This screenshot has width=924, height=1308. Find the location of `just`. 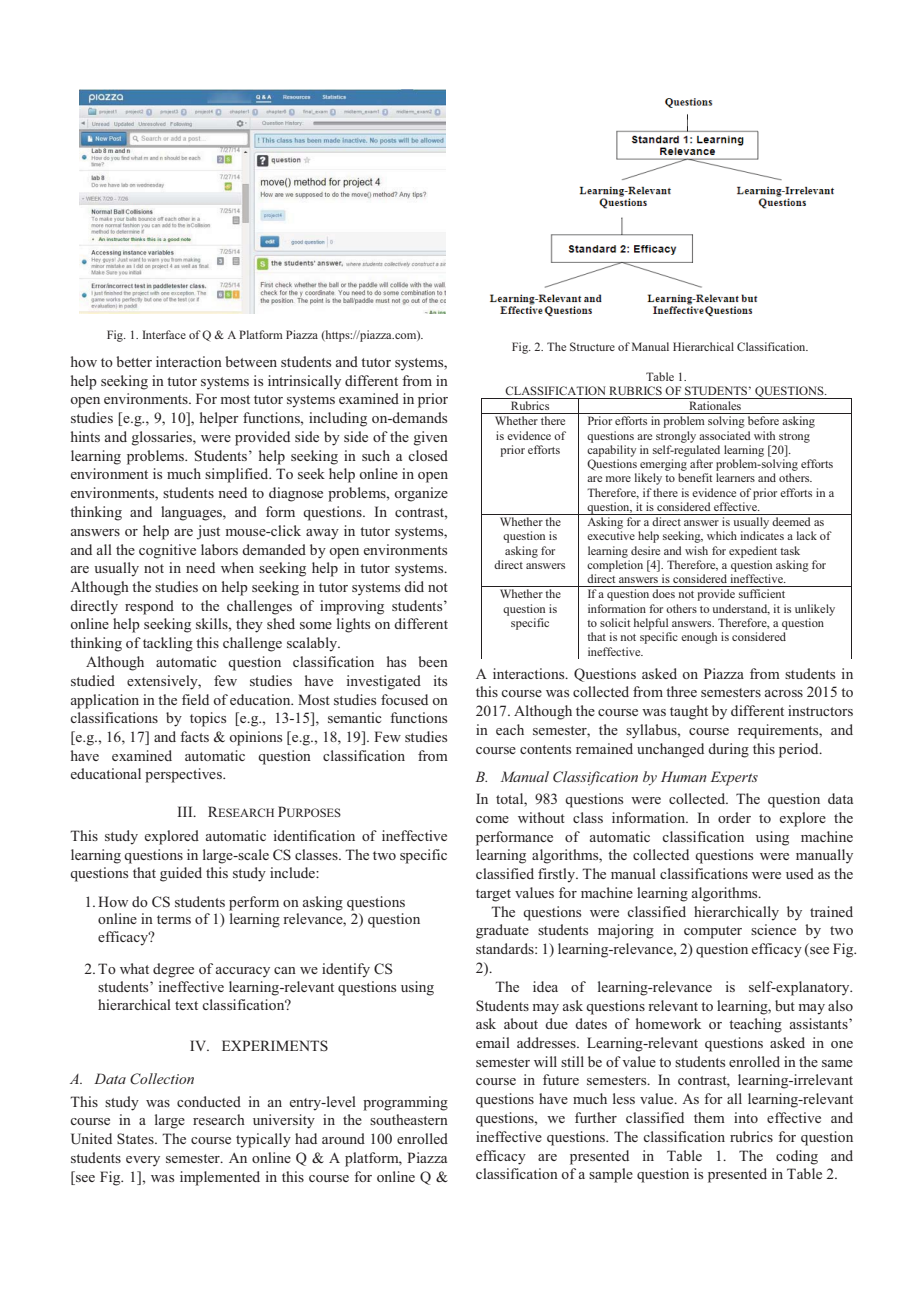

just is located at coordinates (208, 532).
